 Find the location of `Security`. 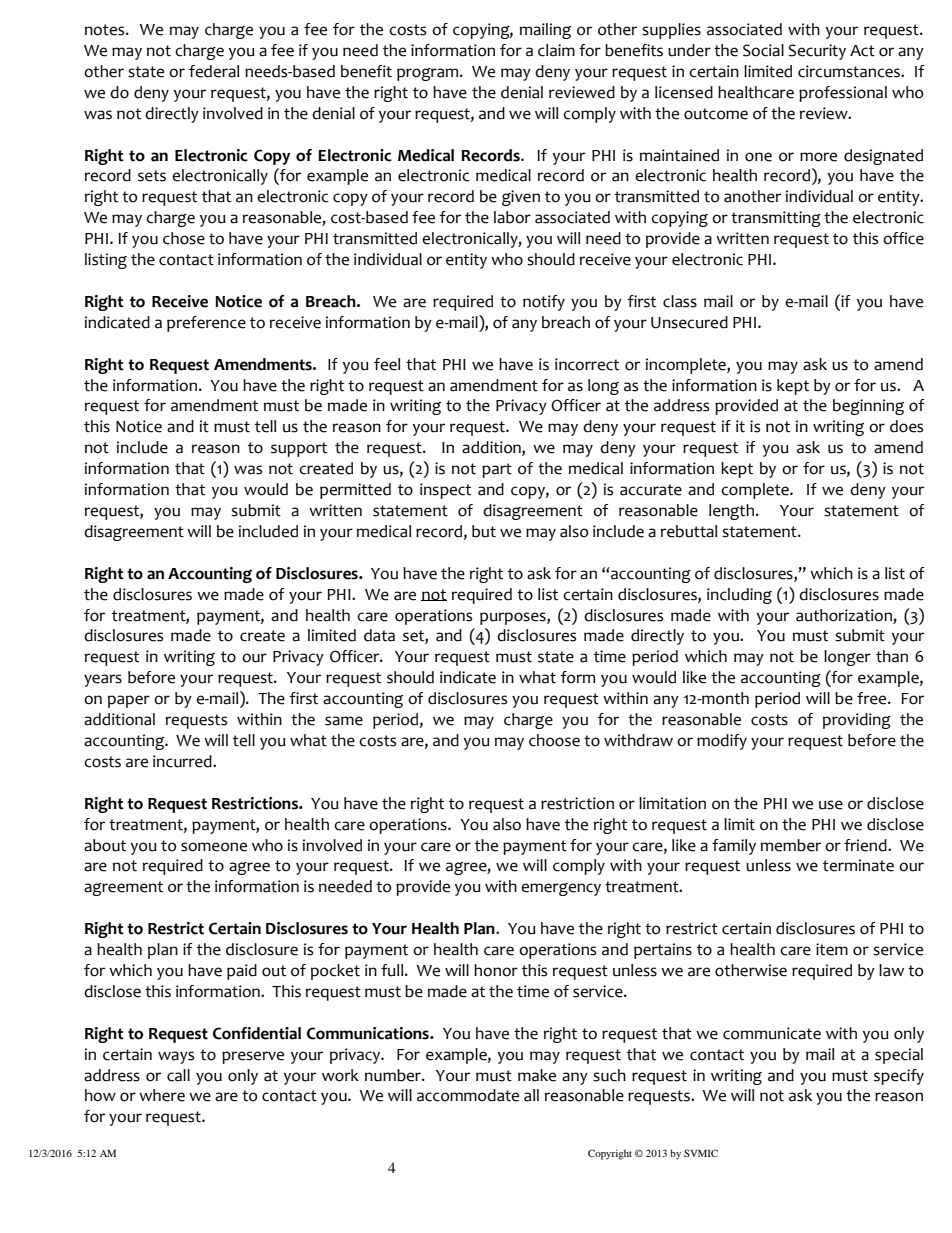

Security is located at coordinates (817, 52).
